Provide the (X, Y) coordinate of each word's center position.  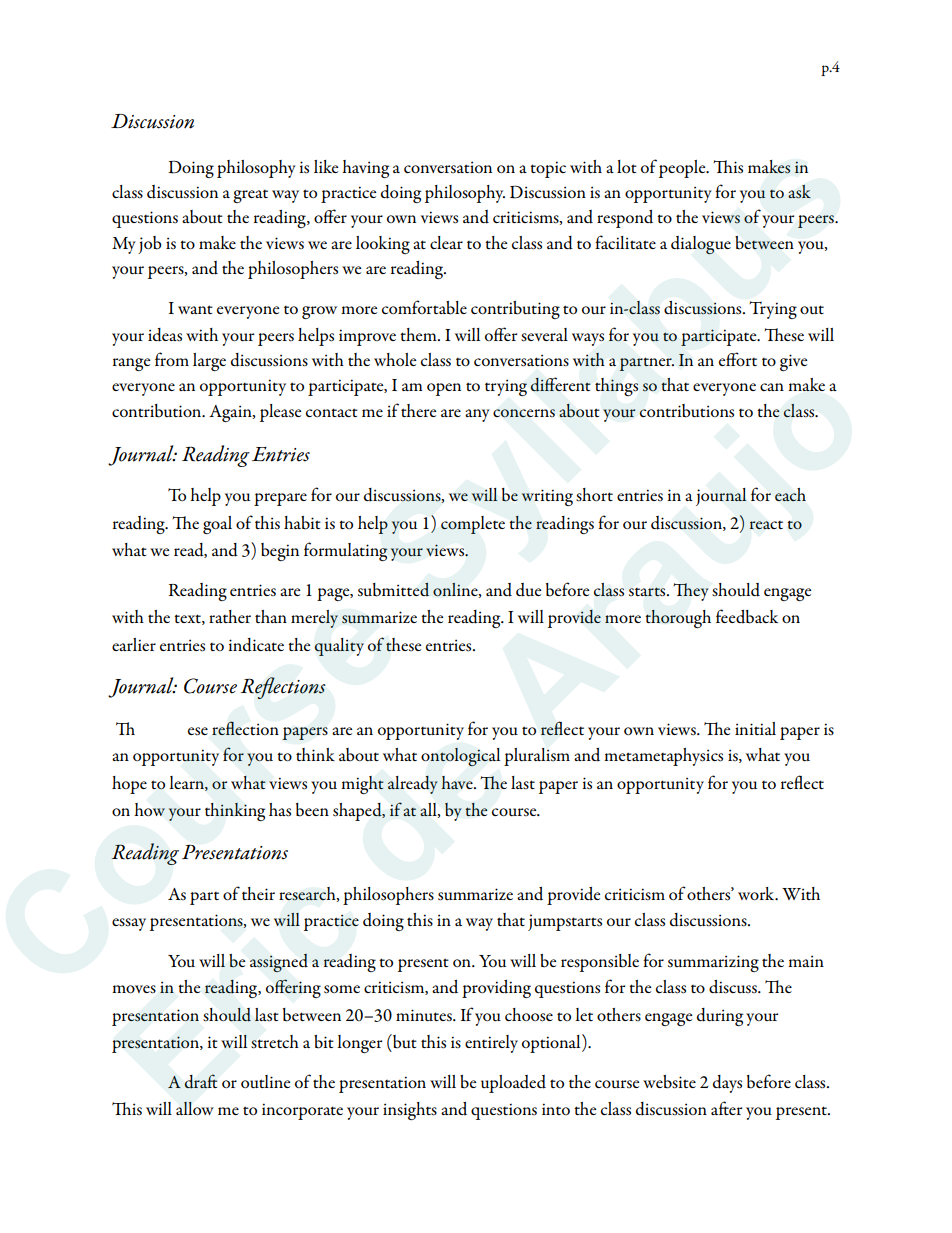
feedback (747, 616)
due (528, 590)
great (250, 196)
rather (230, 616)
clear (446, 242)
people (683, 169)
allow (195, 1108)
